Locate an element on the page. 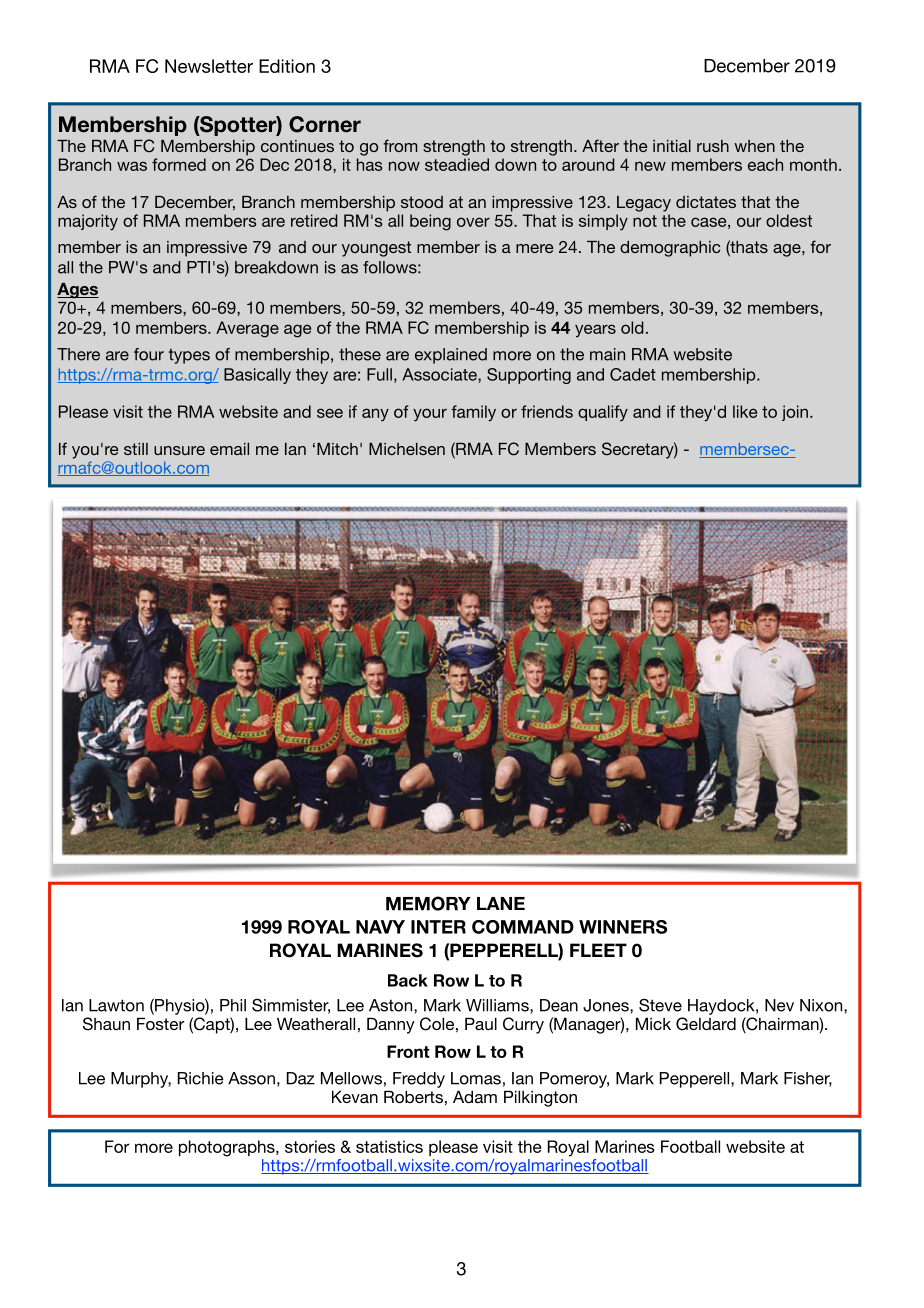 The height and width of the document is (1308, 924). like is located at coordinates (745, 411).
